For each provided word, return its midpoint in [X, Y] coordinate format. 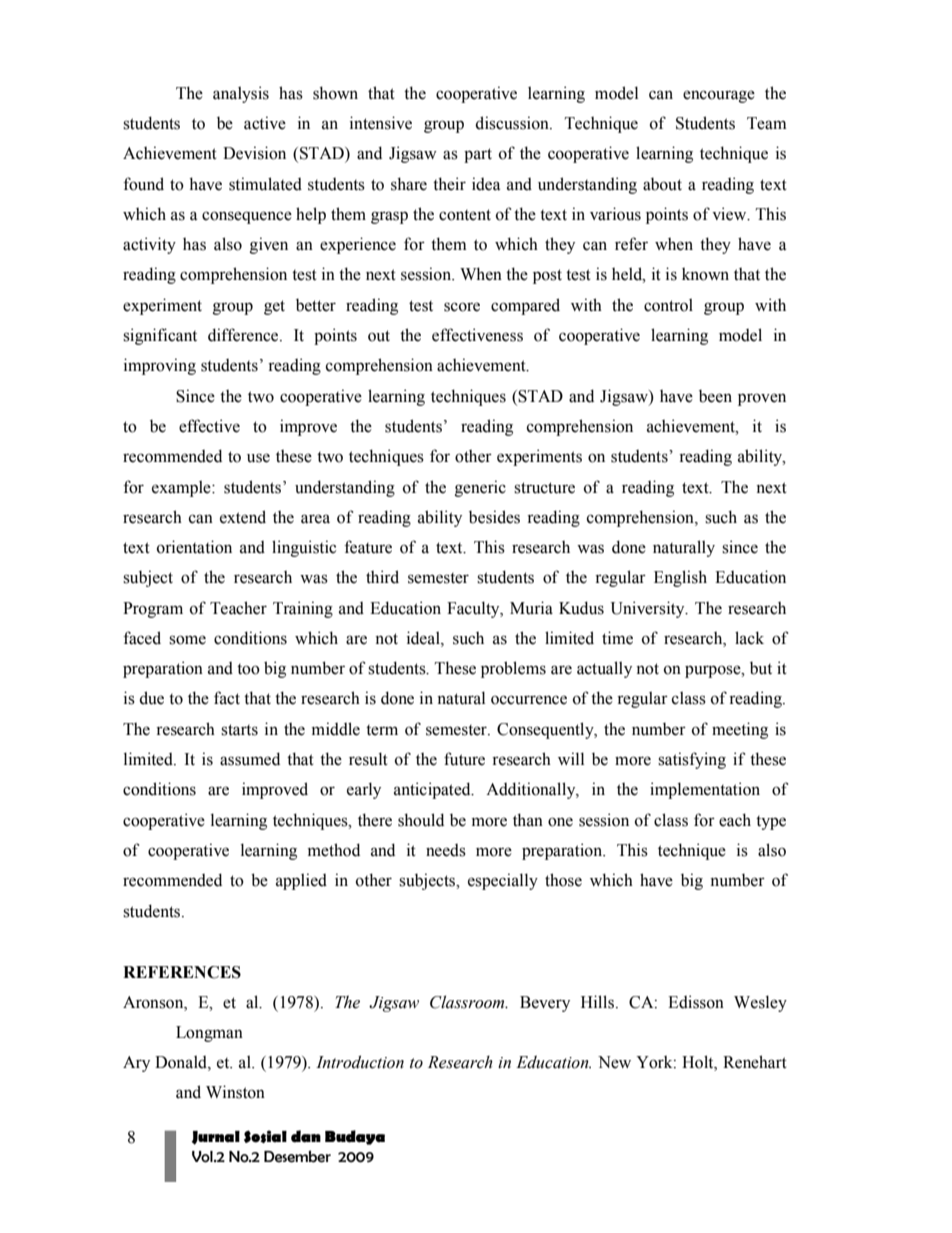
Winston [235, 1092]
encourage [719, 96]
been [715, 396]
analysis [241, 94]
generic [480, 488]
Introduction [360, 1062]
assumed [250, 759]
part [478, 155]
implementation [705, 790]
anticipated [433, 790]
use [258, 458]
